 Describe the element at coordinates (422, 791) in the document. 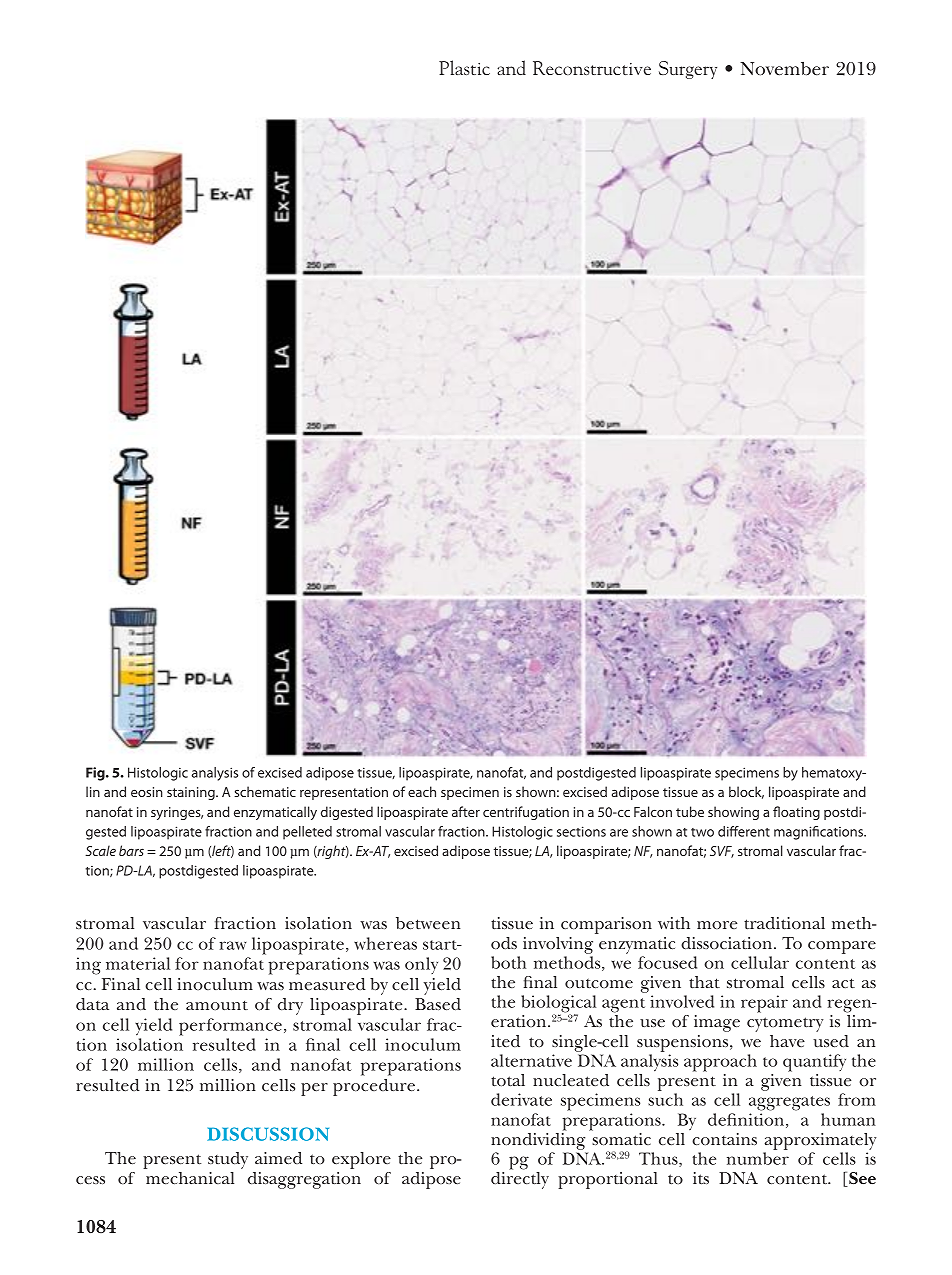

I see `each` at that location.
